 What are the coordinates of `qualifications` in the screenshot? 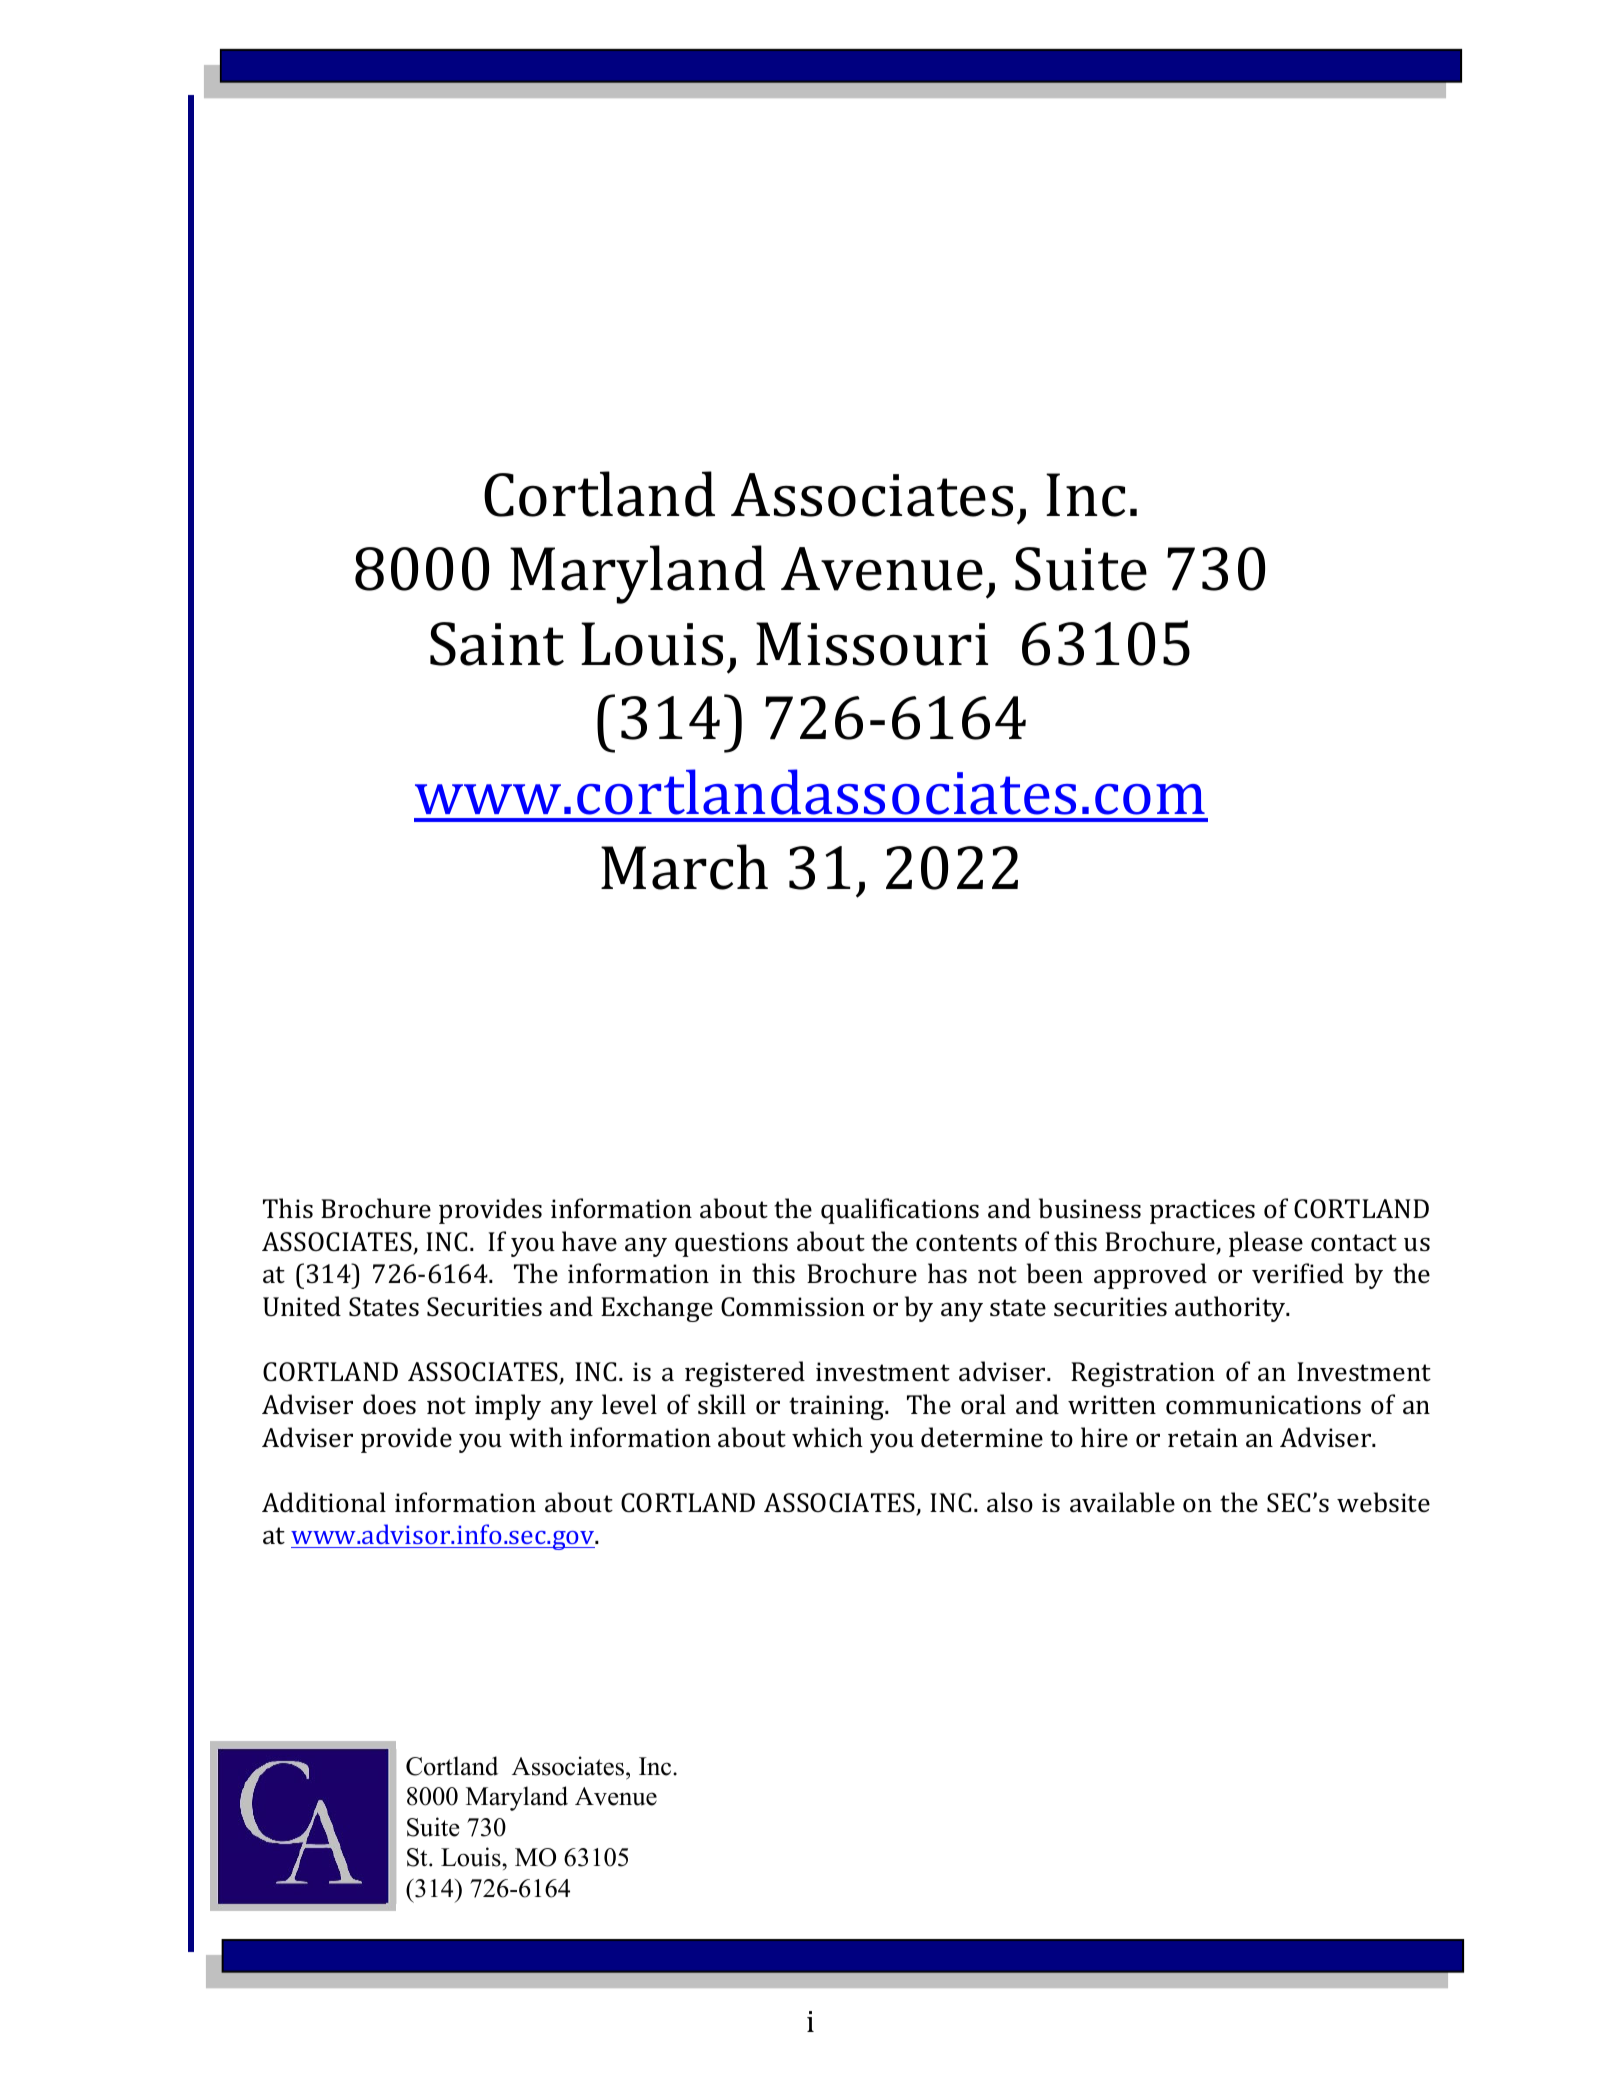 It's located at (900, 1211).
